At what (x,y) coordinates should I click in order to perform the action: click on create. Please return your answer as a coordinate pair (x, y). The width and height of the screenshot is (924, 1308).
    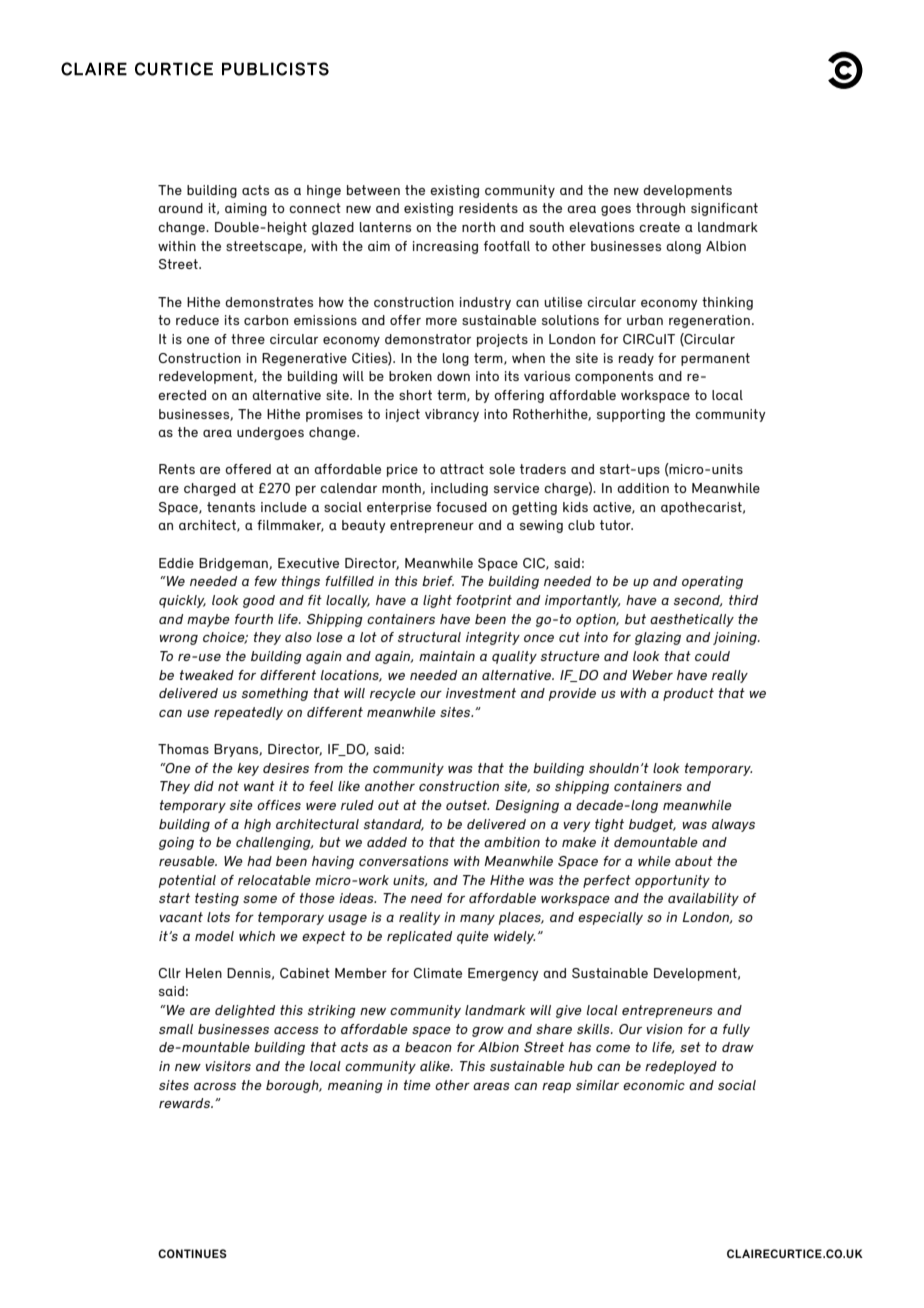
    Looking at the image, I should click on (659, 227).
